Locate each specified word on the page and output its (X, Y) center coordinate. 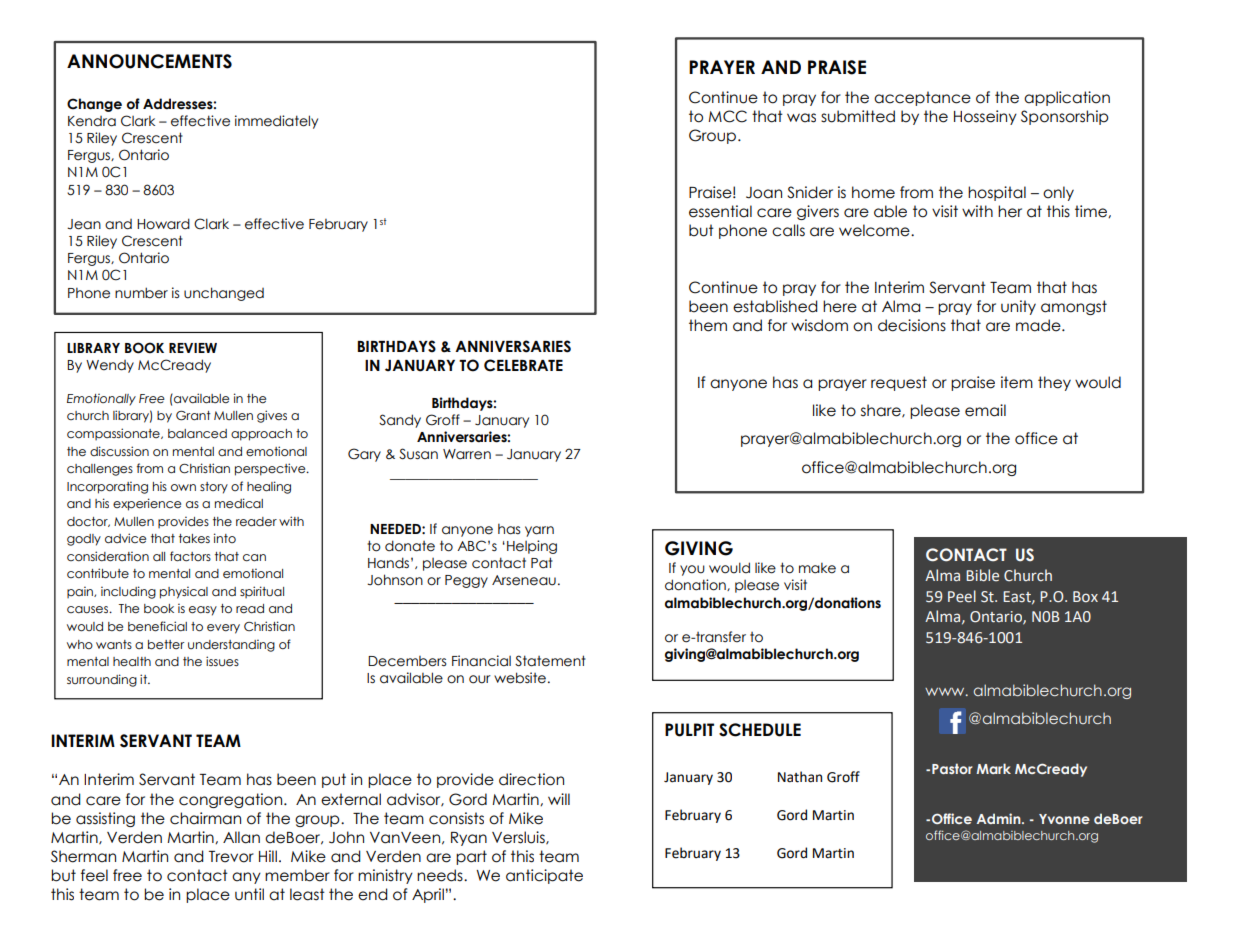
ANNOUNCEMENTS (149, 61)
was (801, 118)
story (214, 488)
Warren (467, 454)
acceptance (922, 98)
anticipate (544, 876)
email (985, 410)
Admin (1000, 818)
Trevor (231, 857)
